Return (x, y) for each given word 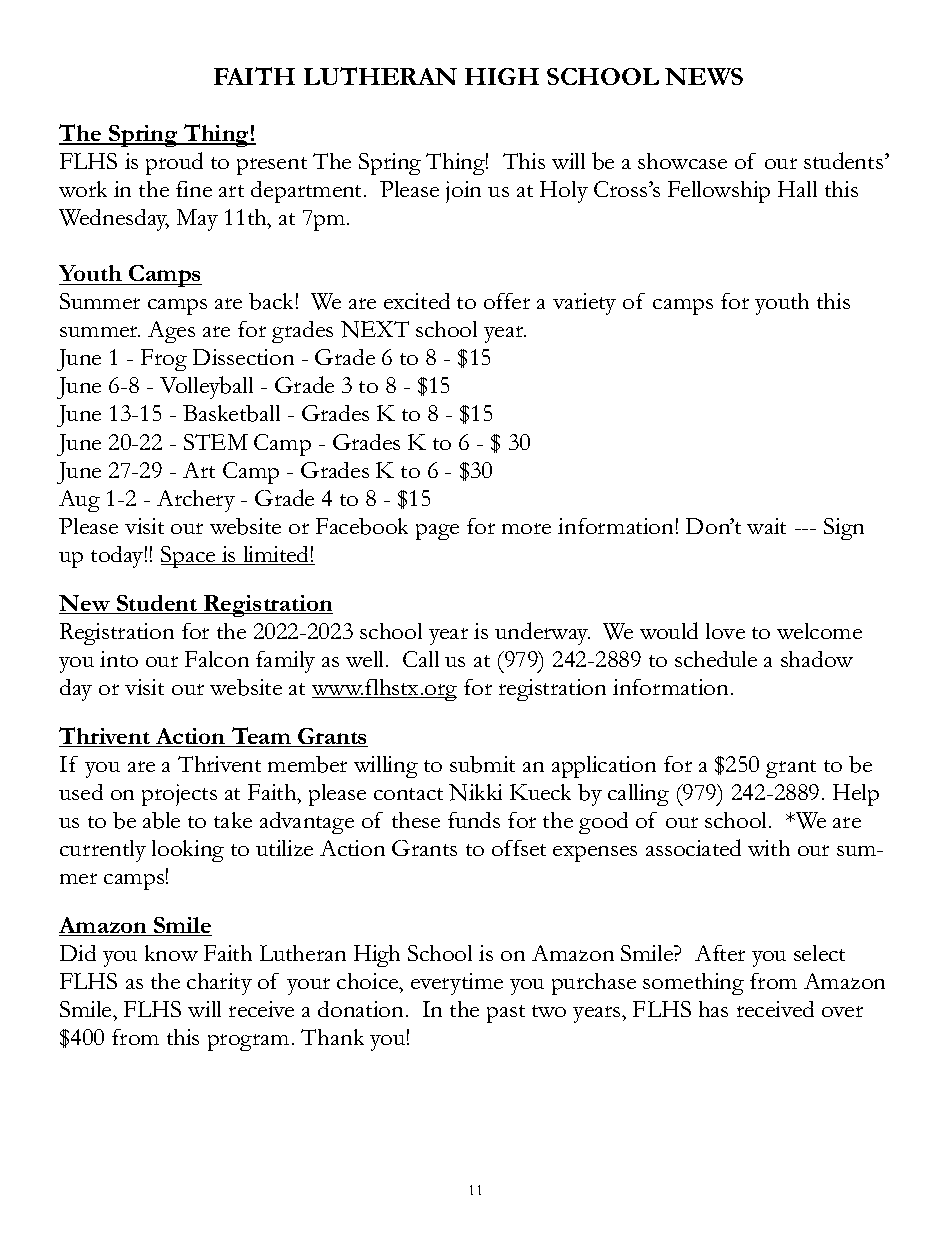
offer (507, 301)
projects (179, 795)
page (437, 532)
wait (766, 526)
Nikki (475, 792)
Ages (171, 332)
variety (584, 304)
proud (174, 163)
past (506, 1014)
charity (219, 984)
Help (856, 795)
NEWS (704, 76)
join (463, 192)
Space (189, 557)
